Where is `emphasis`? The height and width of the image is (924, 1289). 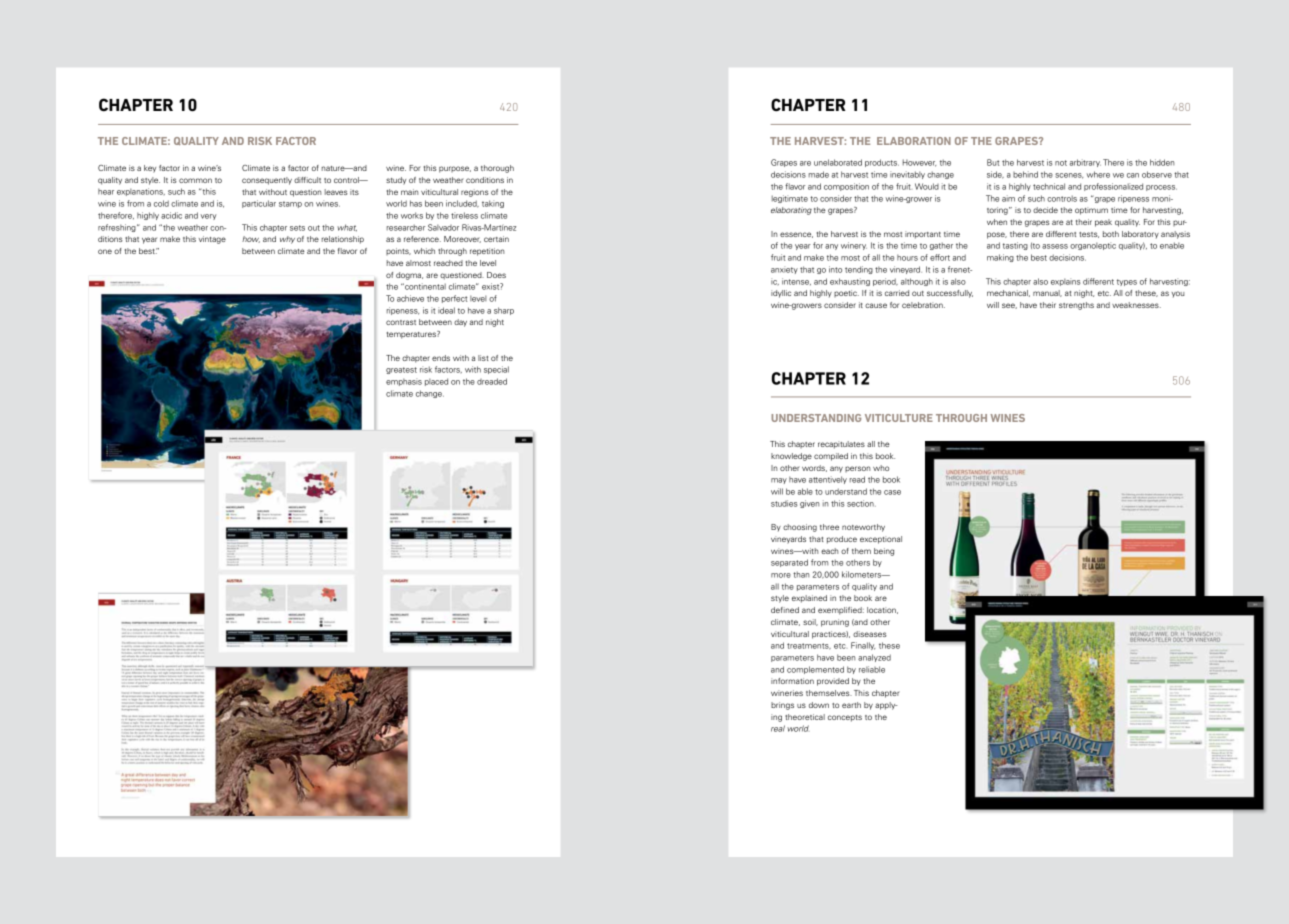
emphasis is located at coordinates (404, 382).
